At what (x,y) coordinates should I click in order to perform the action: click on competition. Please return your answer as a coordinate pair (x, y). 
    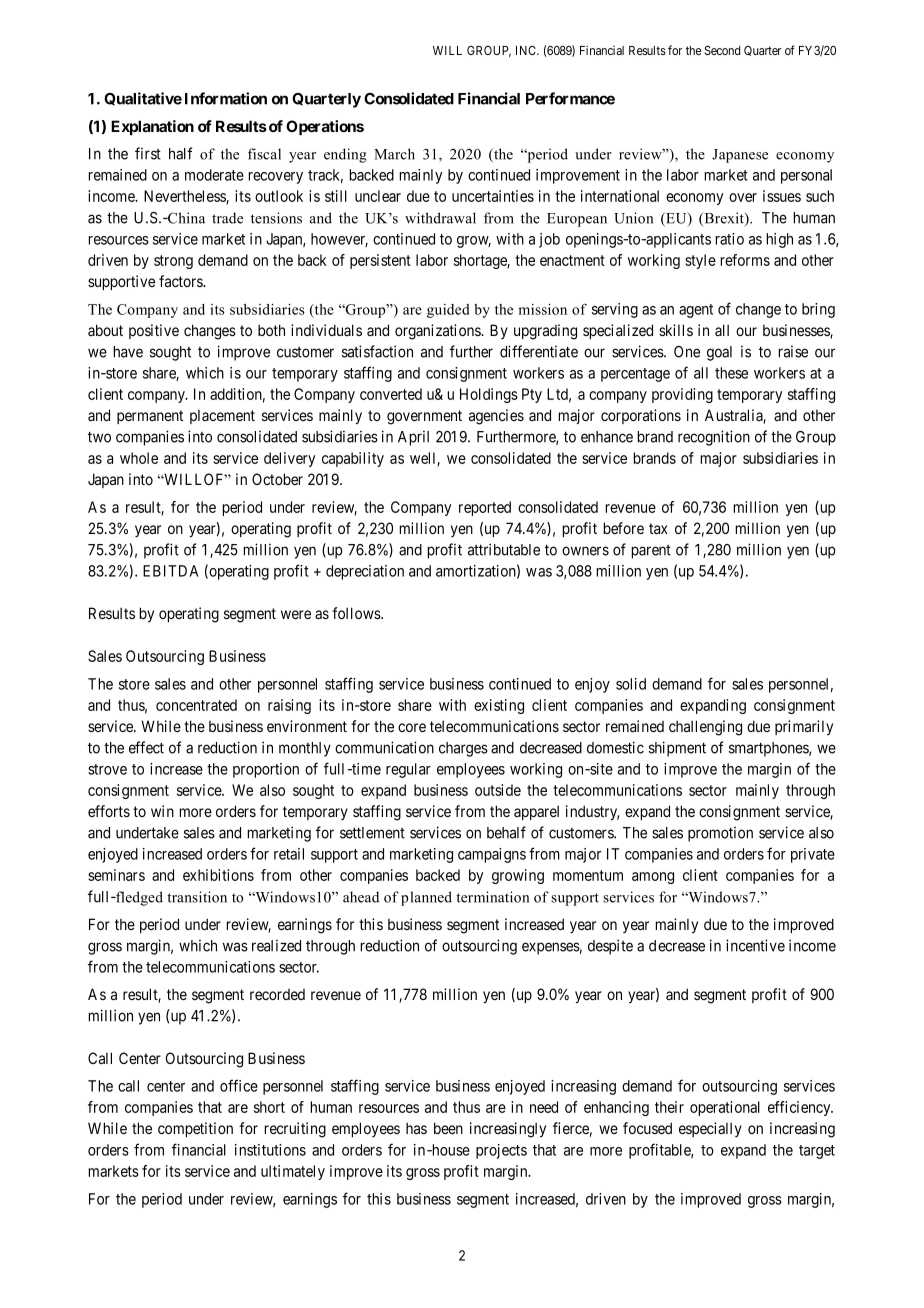
    Looking at the image, I should click on (195, 1129).
